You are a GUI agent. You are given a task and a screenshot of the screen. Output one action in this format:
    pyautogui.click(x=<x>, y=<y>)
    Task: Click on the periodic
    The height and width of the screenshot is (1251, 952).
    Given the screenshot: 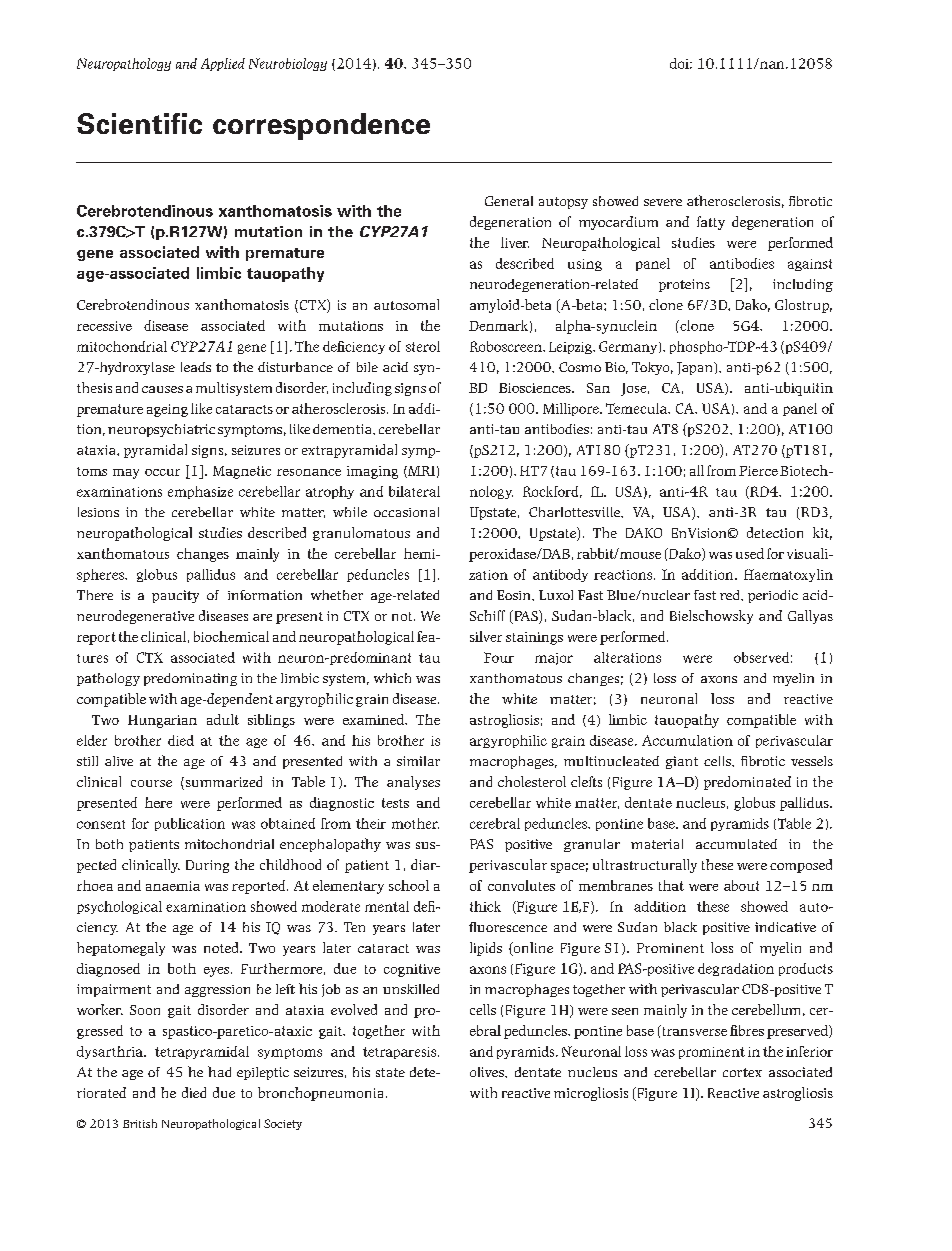 What is the action you would take?
    pyautogui.click(x=773, y=596)
